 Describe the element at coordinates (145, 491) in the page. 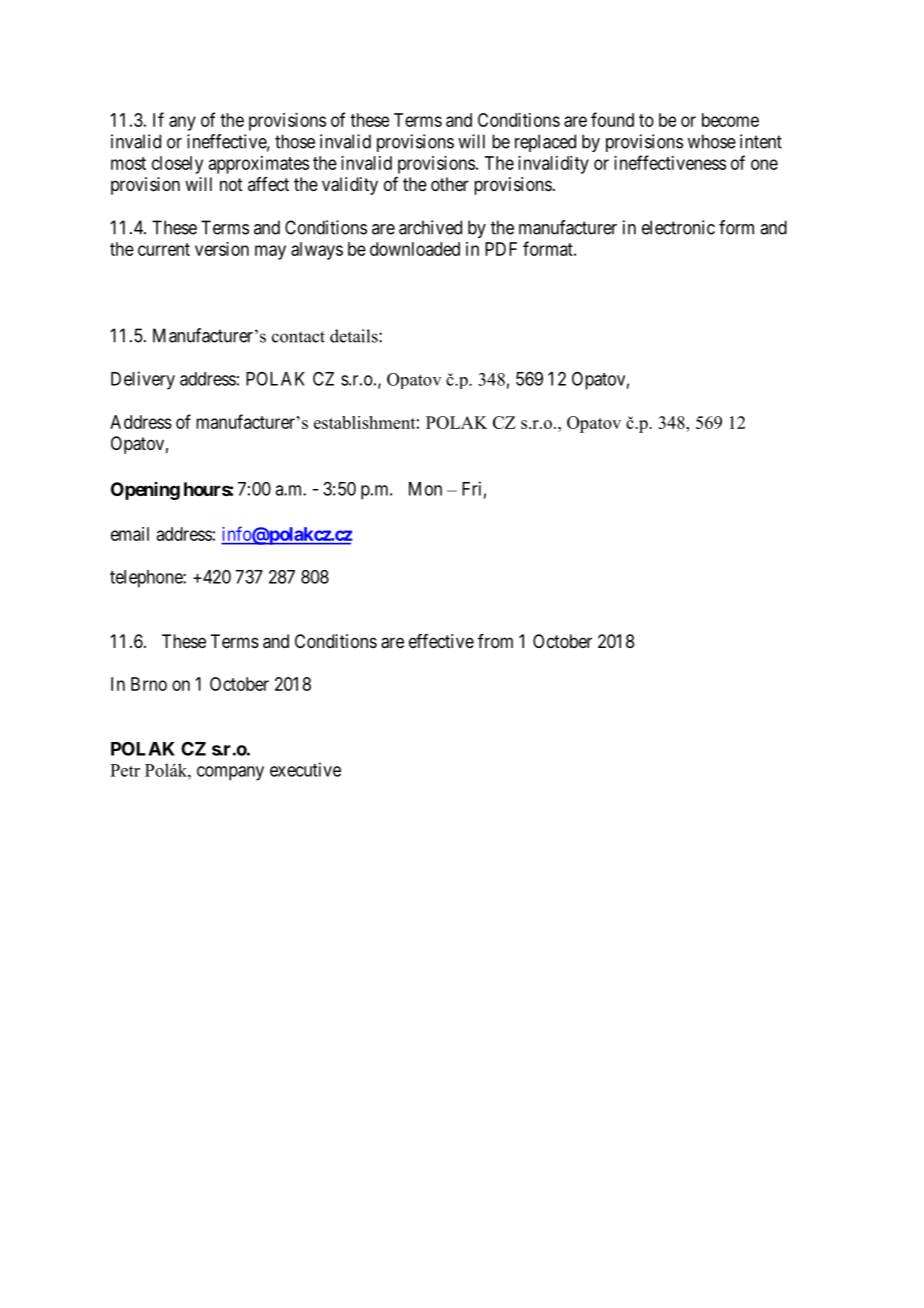

I see `Opening` at that location.
